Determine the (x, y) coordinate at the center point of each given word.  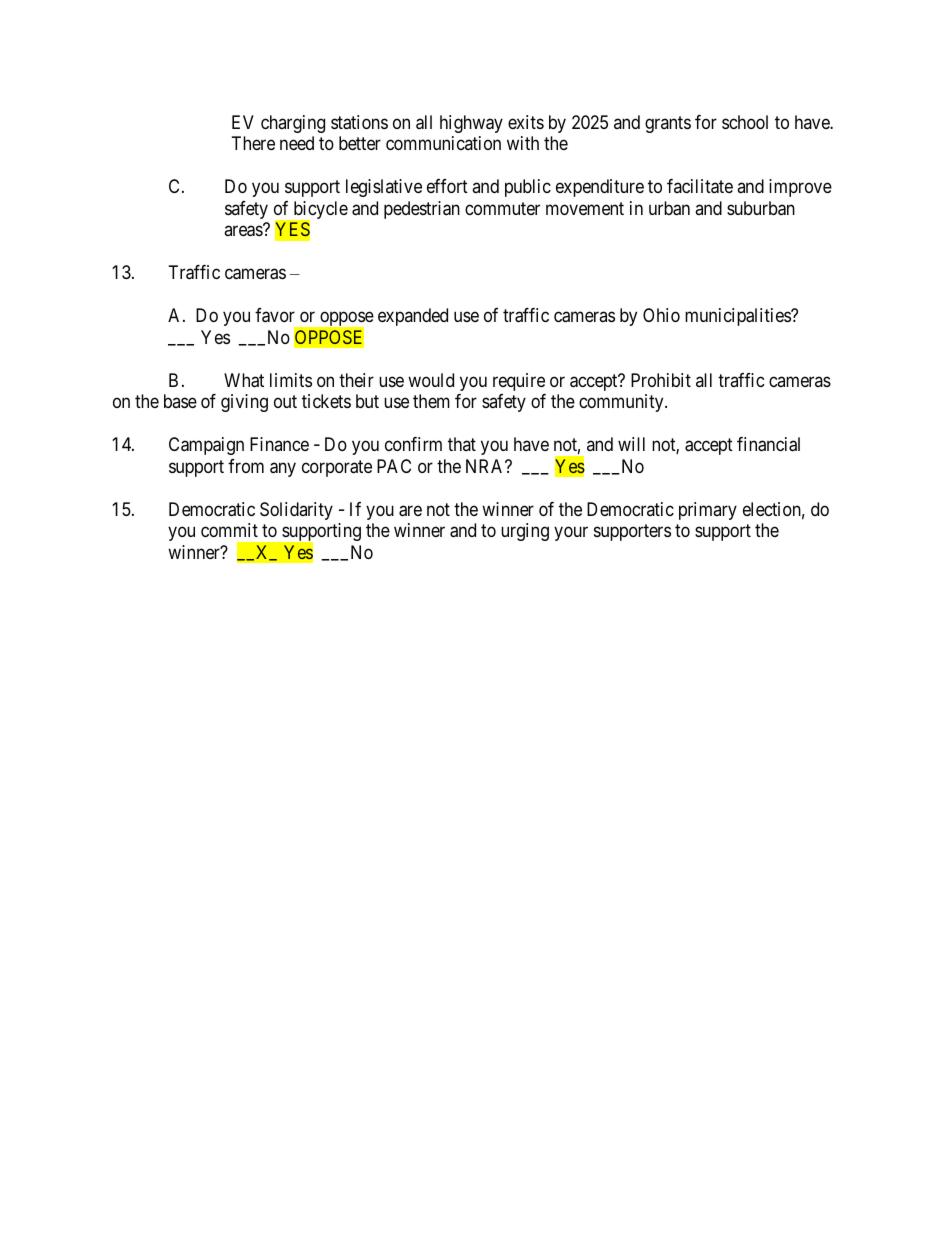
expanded (413, 317)
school (745, 122)
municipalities (738, 317)
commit (229, 530)
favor (275, 315)
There (253, 143)
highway (471, 124)
